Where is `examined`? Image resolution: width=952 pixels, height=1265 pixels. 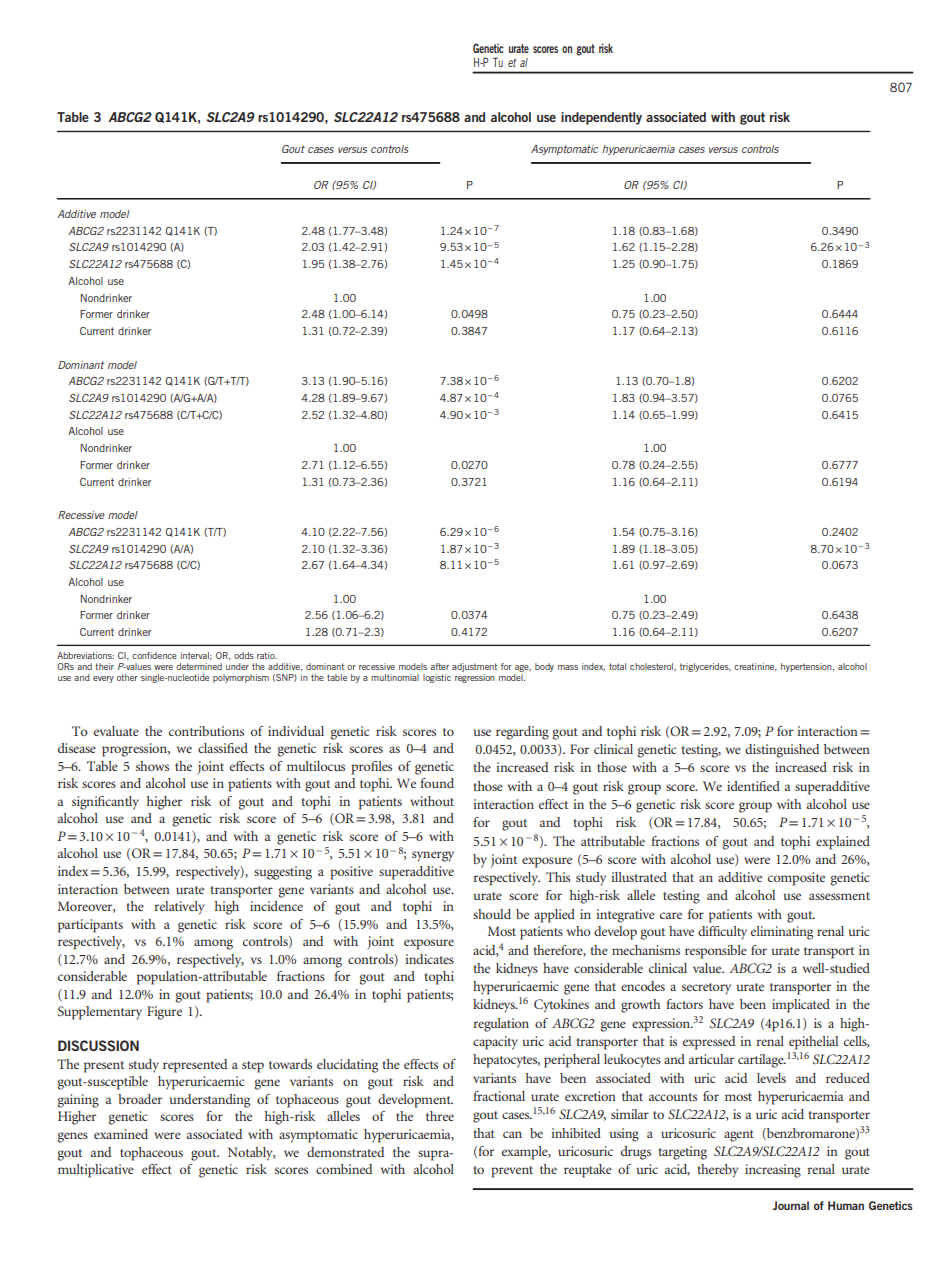
examined is located at coordinates (121, 1134).
